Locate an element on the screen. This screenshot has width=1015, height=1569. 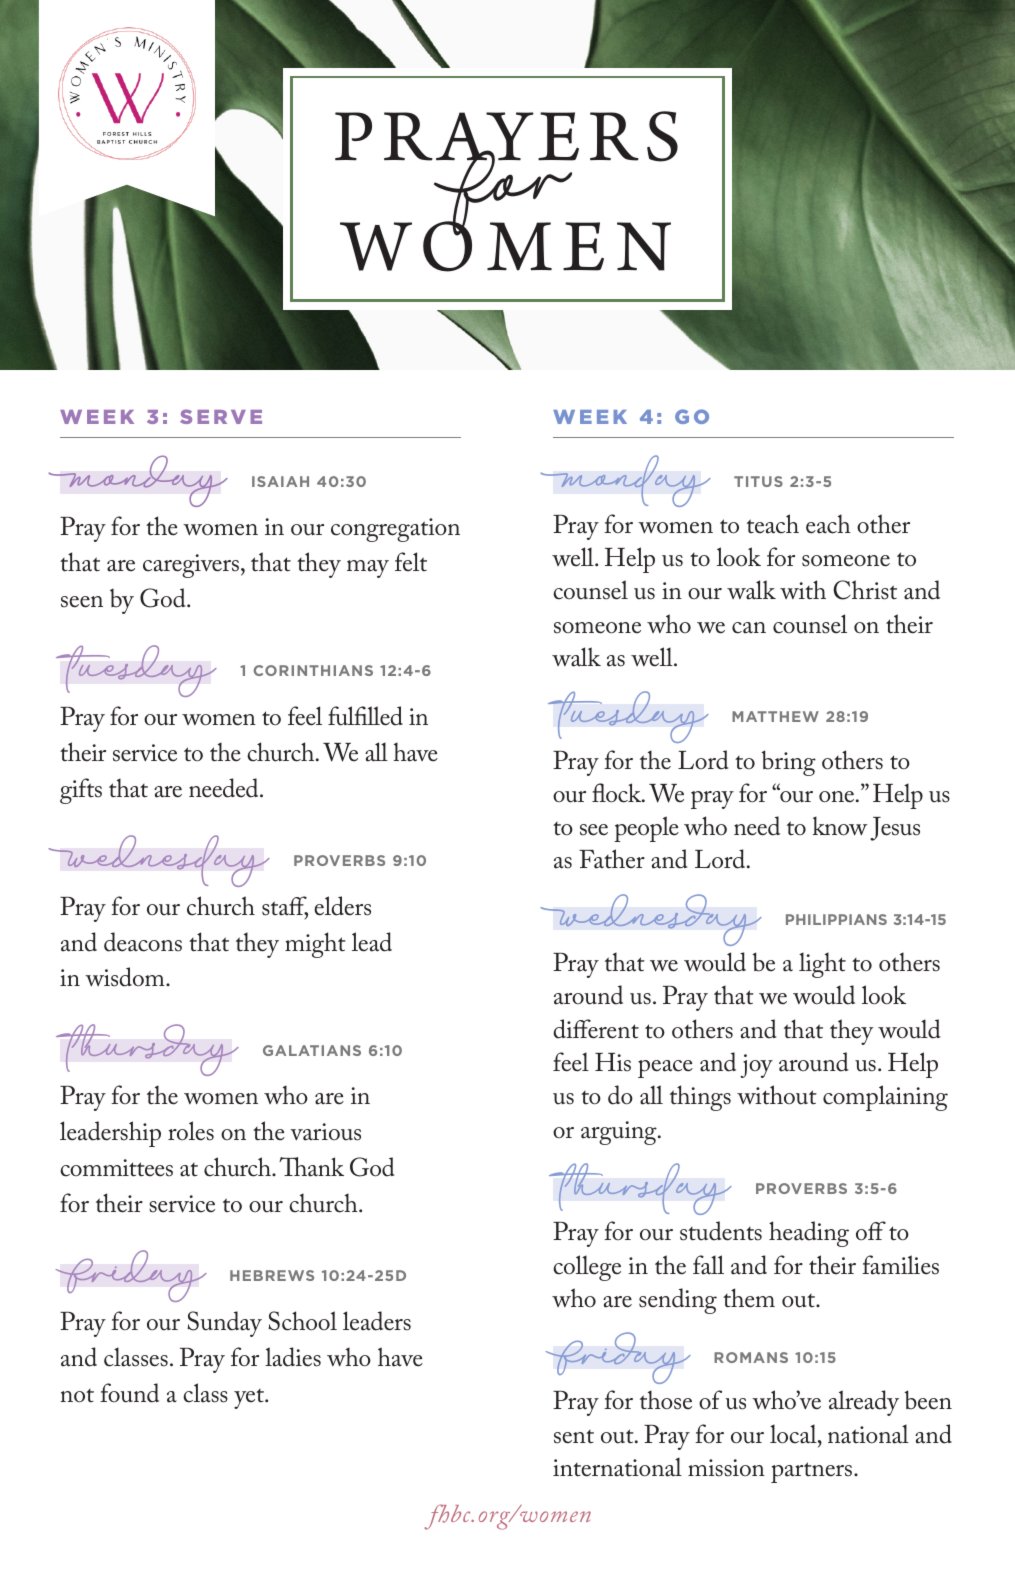
TITUS is located at coordinates (758, 481).
